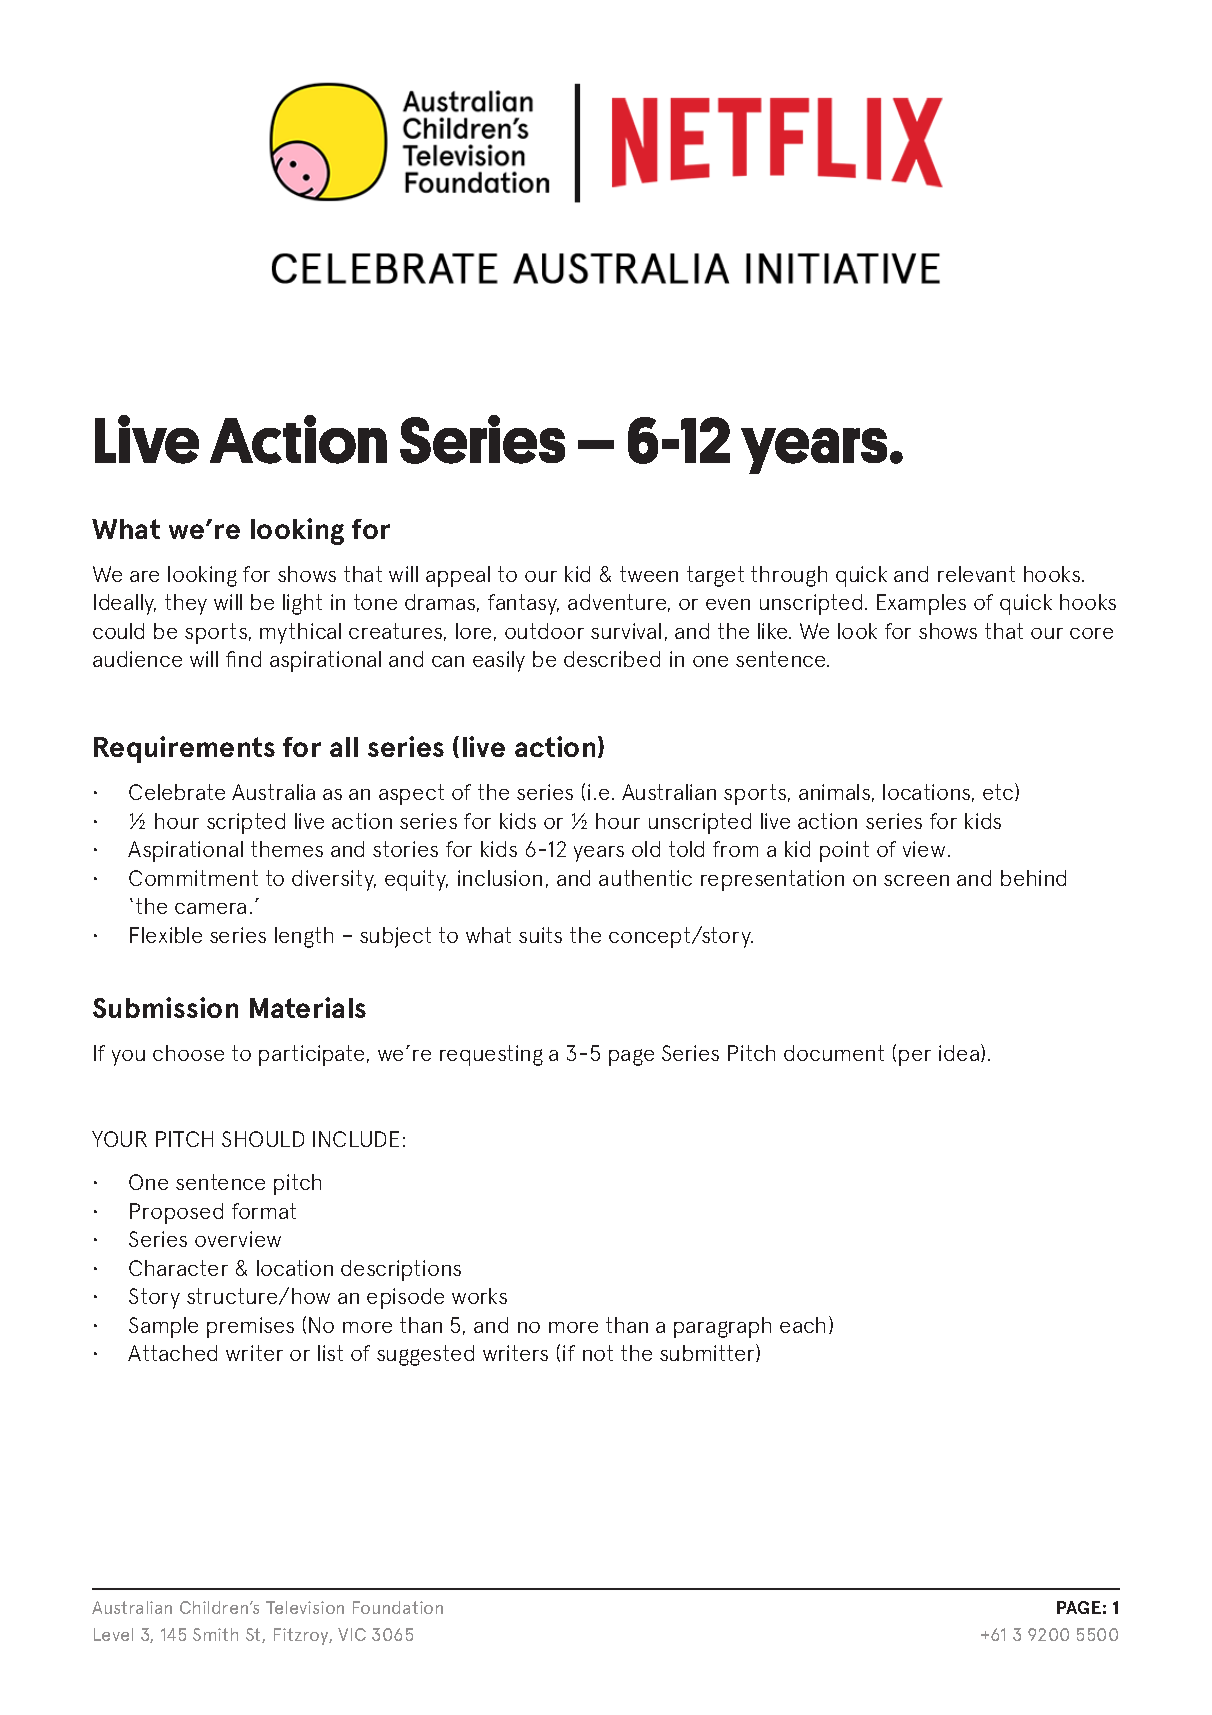  I want to click on Examples, so click(921, 604).
